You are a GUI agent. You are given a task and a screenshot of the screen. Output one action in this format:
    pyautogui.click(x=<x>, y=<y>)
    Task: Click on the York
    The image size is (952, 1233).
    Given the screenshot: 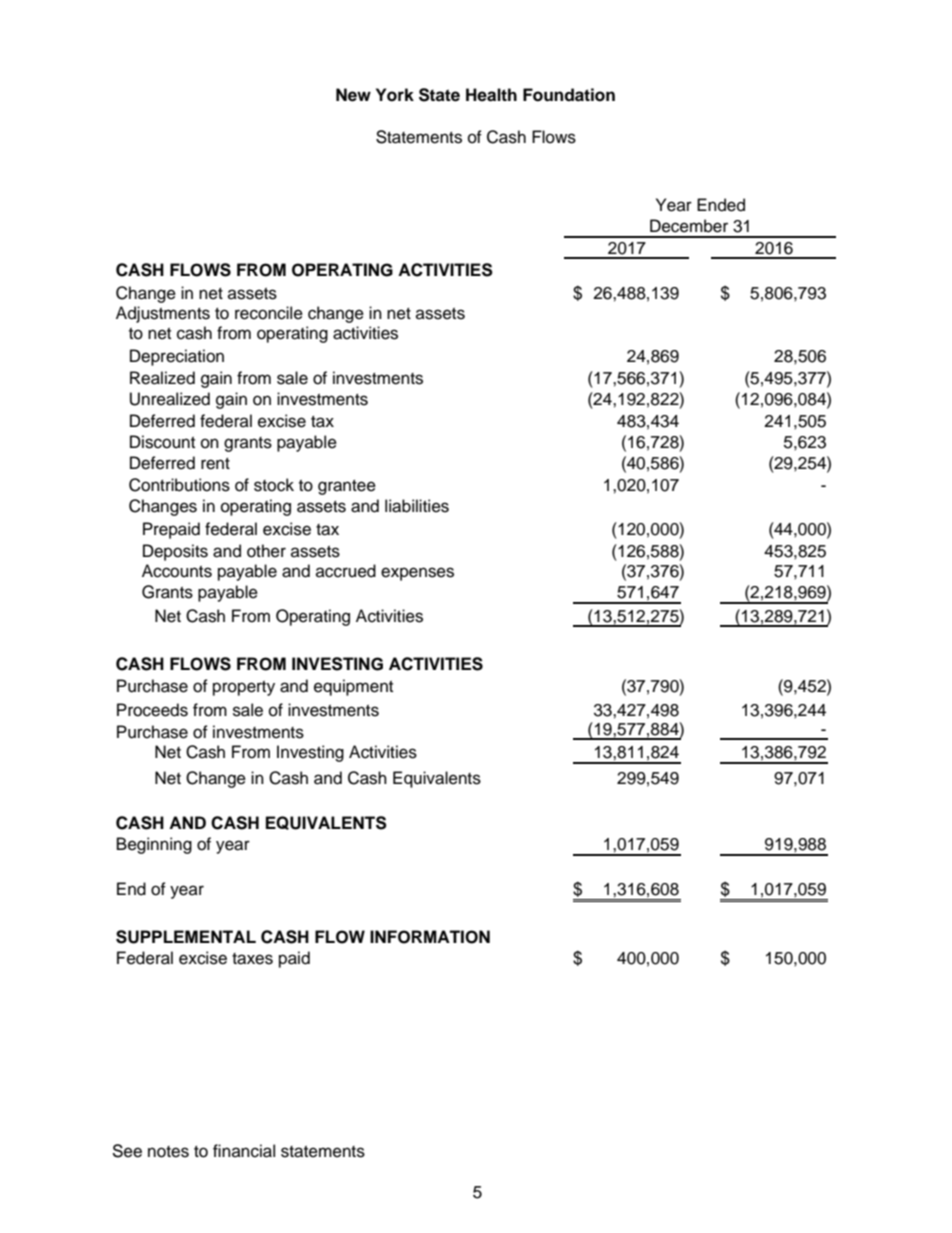 What is the action you would take?
    pyautogui.click(x=395, y=95)
